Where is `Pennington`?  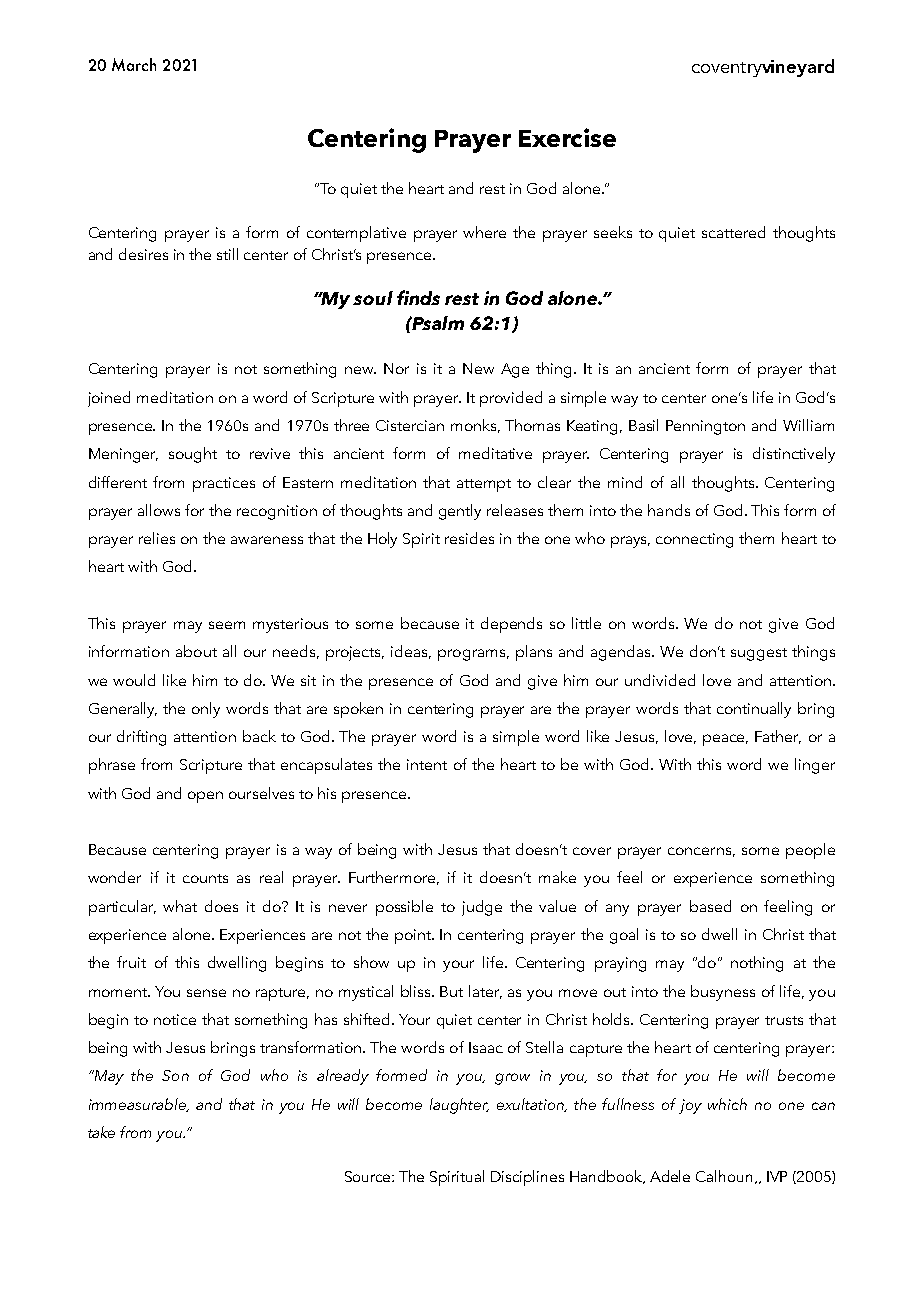 Pennington is located at coordinates (705, 427).
